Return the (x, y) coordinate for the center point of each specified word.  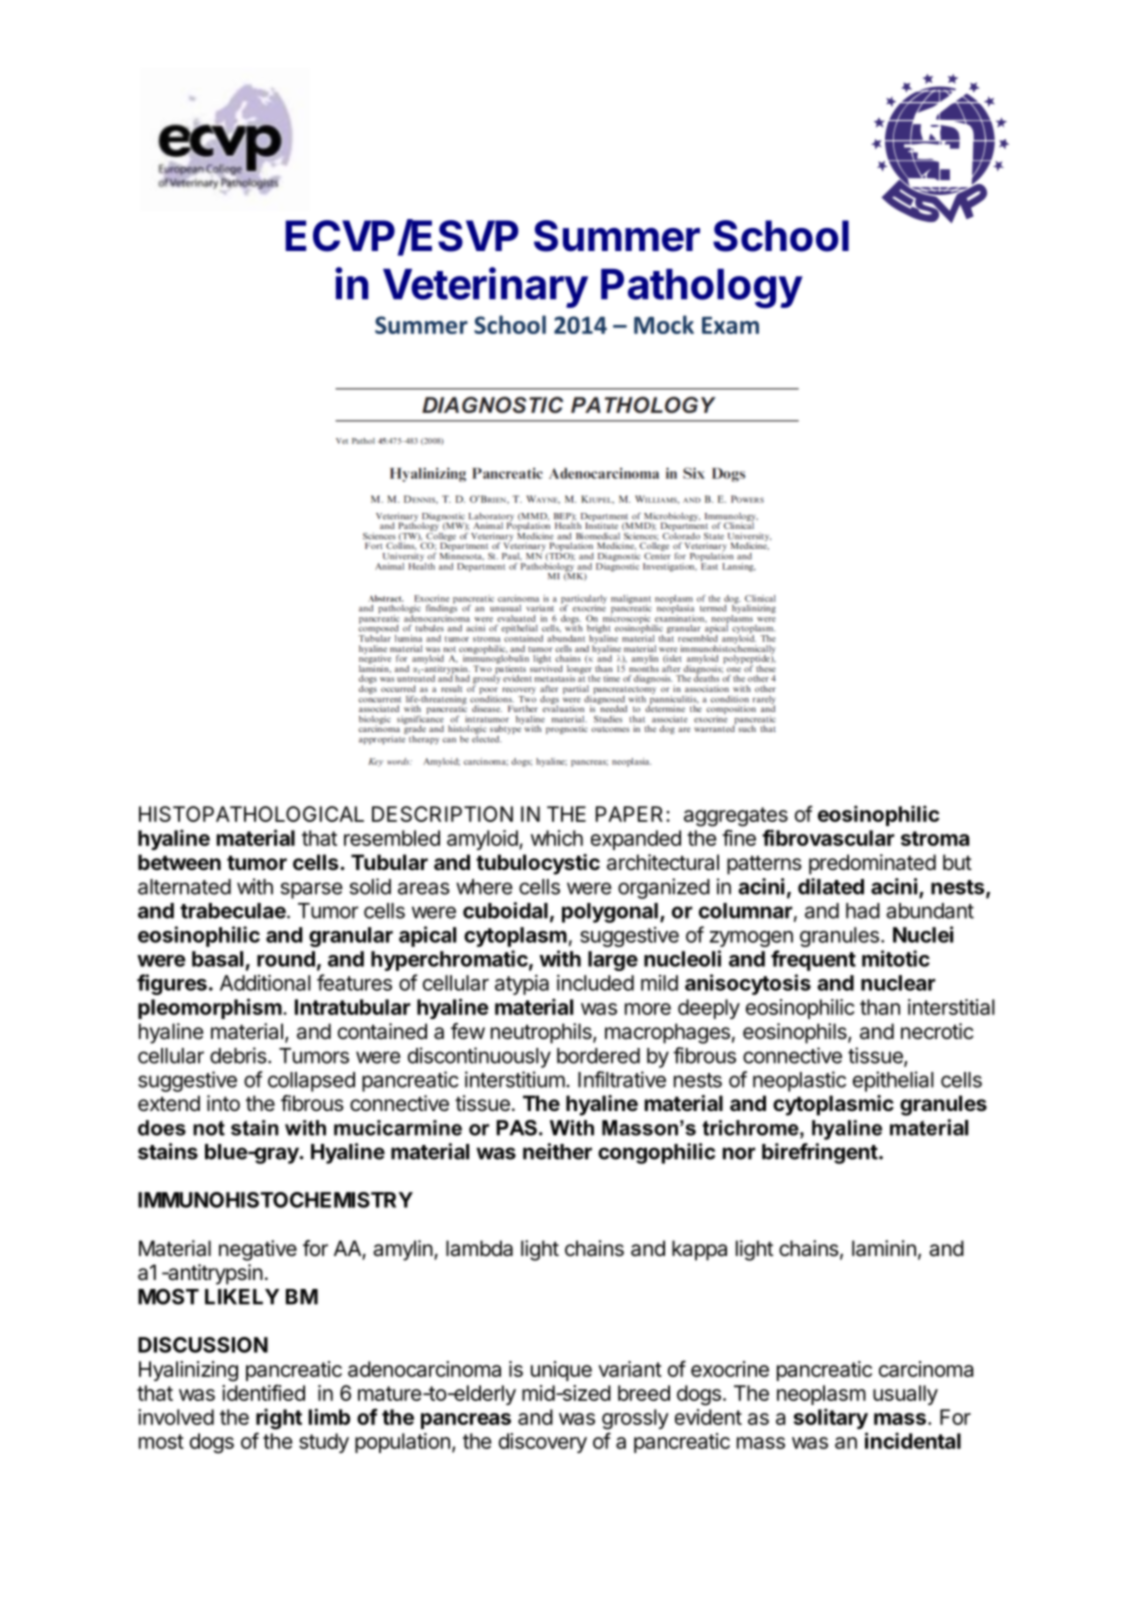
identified (263, 1392)
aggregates (736, 817)
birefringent (820, 1153)
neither (557, 1151)
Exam (730, 325)
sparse (312, 890)
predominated (872, 864)
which (557, 838)
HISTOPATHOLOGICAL (251, 814)
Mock (664, 324)
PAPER (631, 814)
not (209, 1128)
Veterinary (485, 287)
